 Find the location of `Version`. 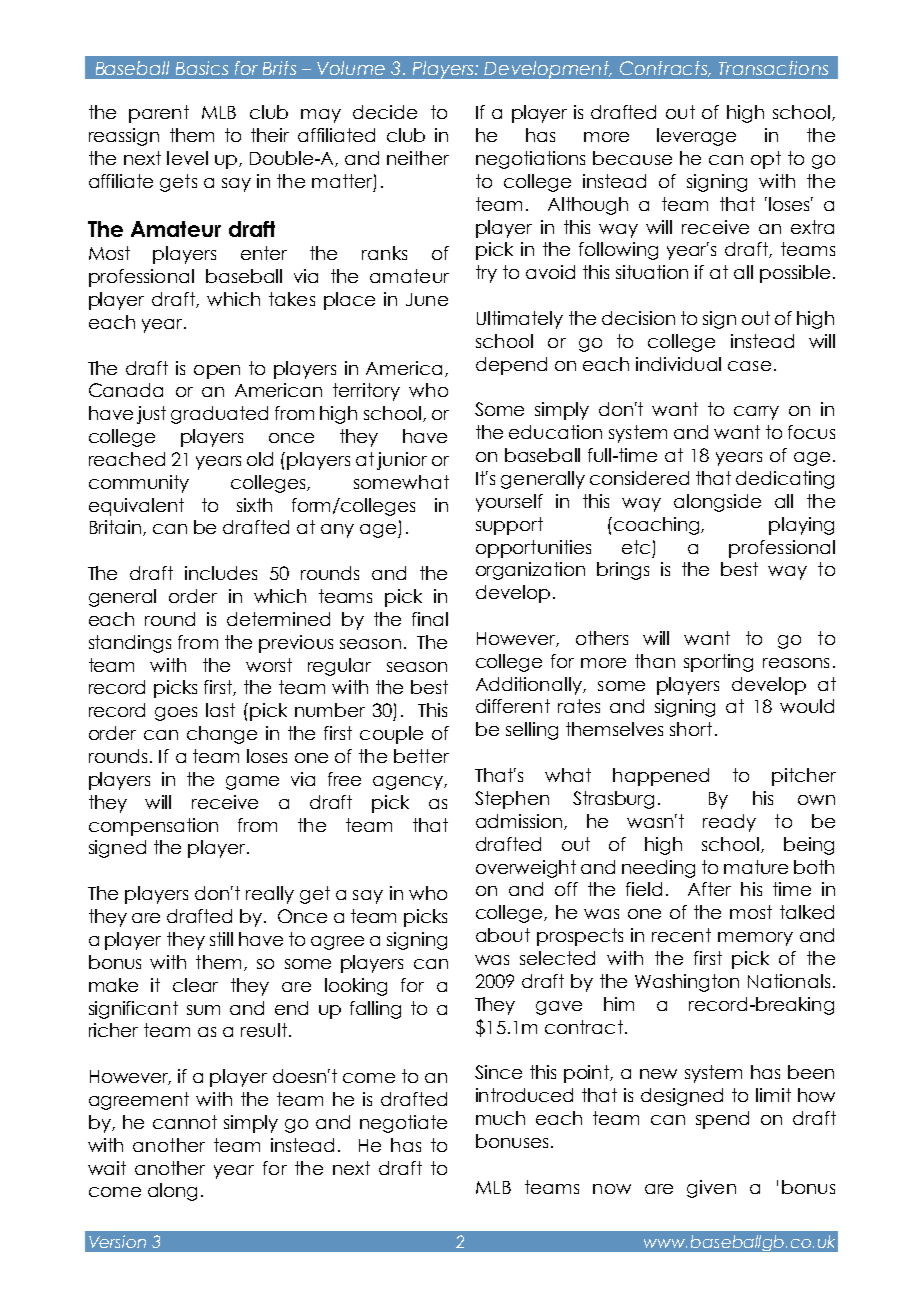

Version is located at coordinates (117, 1241).
